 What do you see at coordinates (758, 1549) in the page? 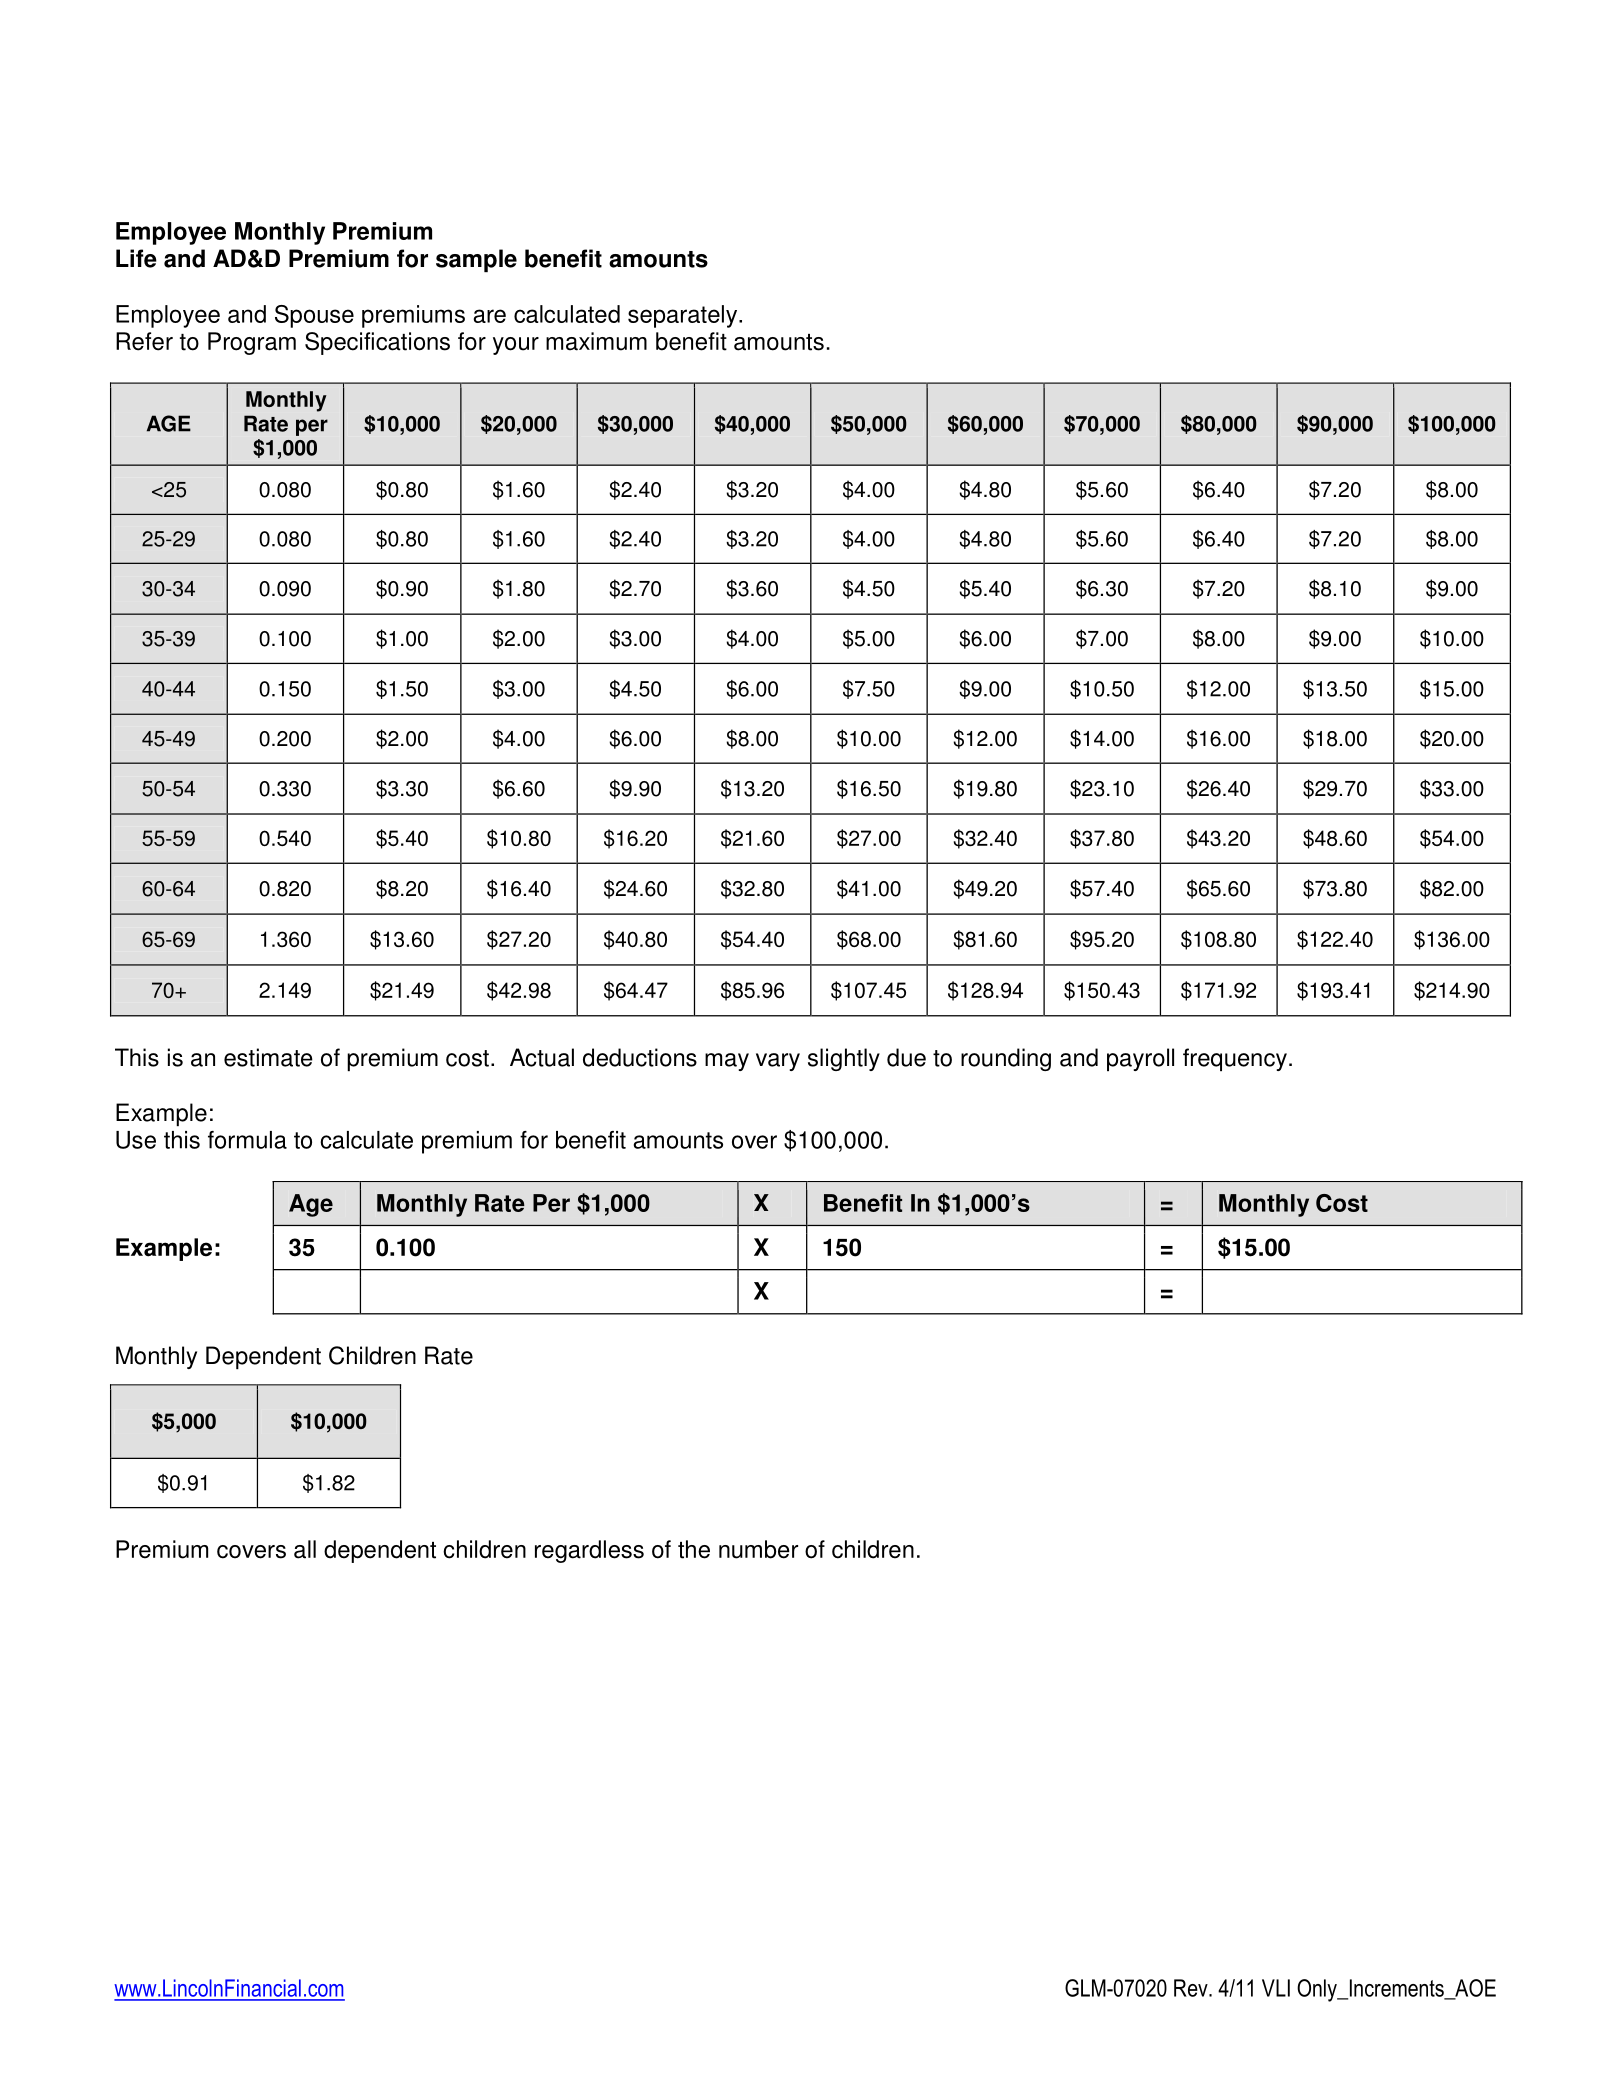
I see `number` at bounding box center [758, 1549].
